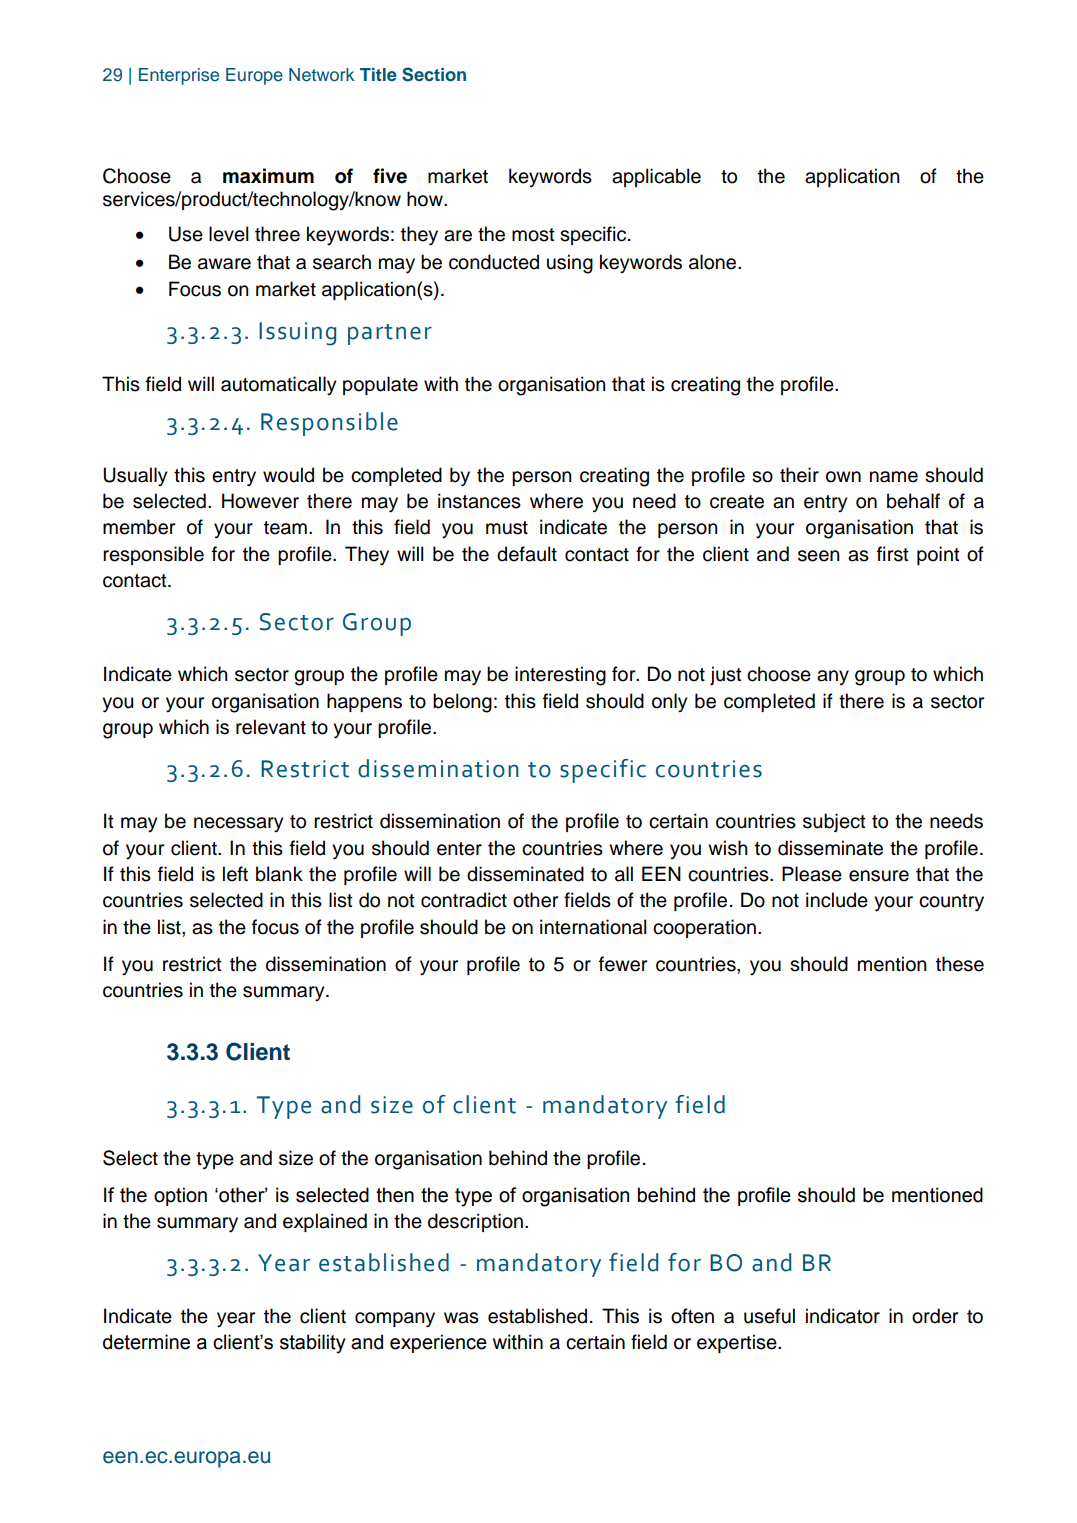 The height and width of the screenshot is (1523, 1077). Describe the element at coordinates (254, 76) in the screenshot. I see `Europe` at that location.
